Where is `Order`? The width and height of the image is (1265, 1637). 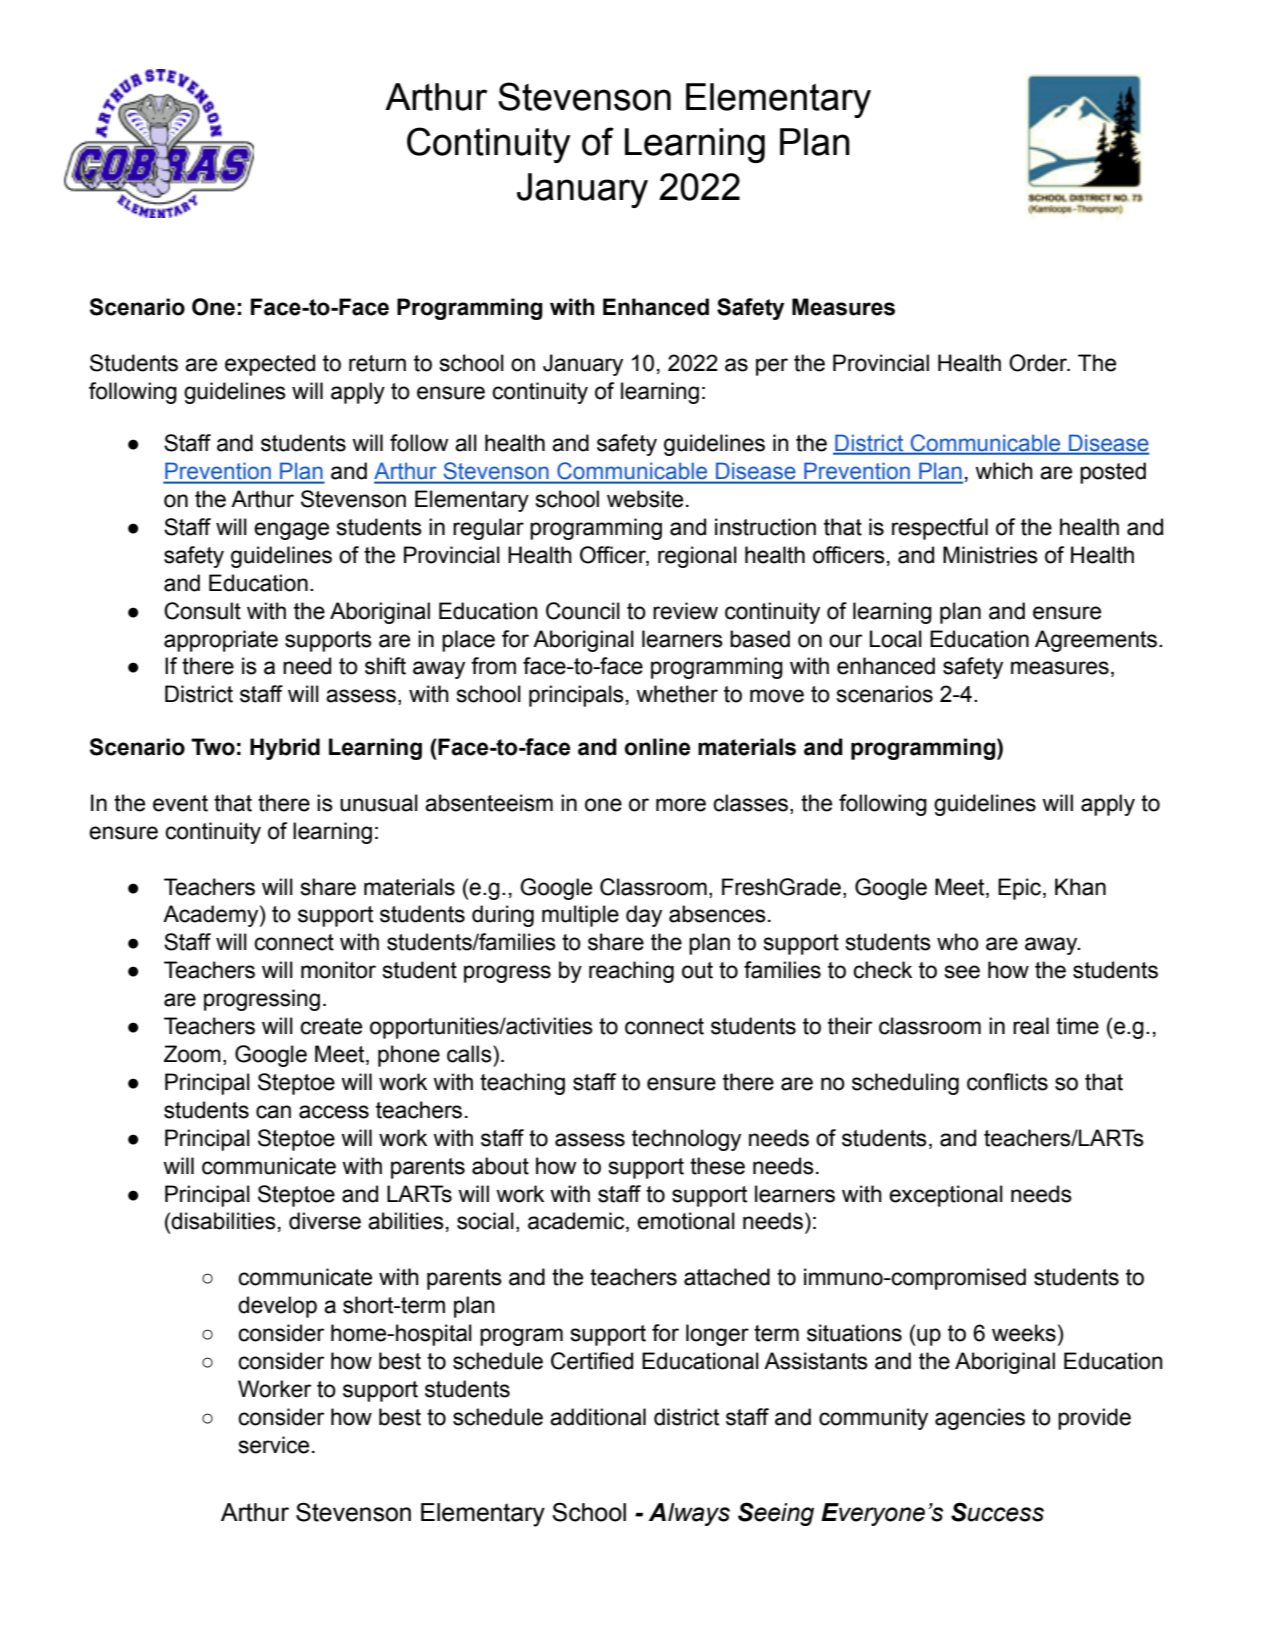
Order is located at coordinates (1039, 363).
